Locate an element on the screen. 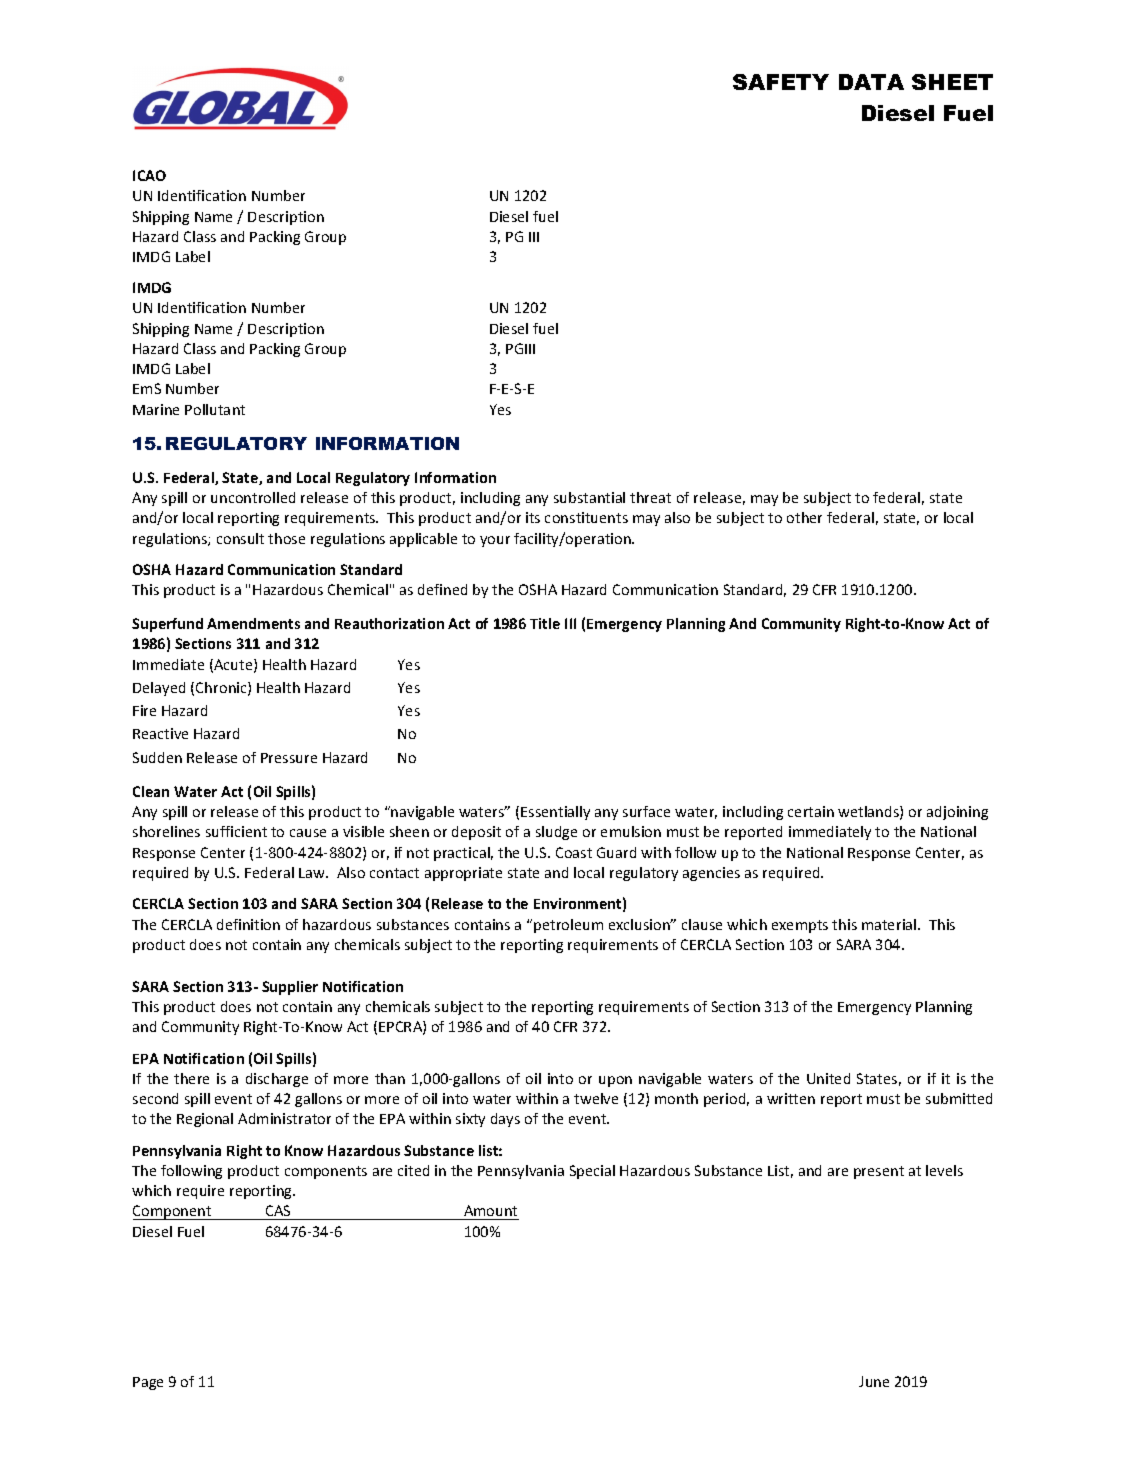 Image resolution: width=1127 pixels, height=1458 pixels. United is located at coordinates (828, 1078).
